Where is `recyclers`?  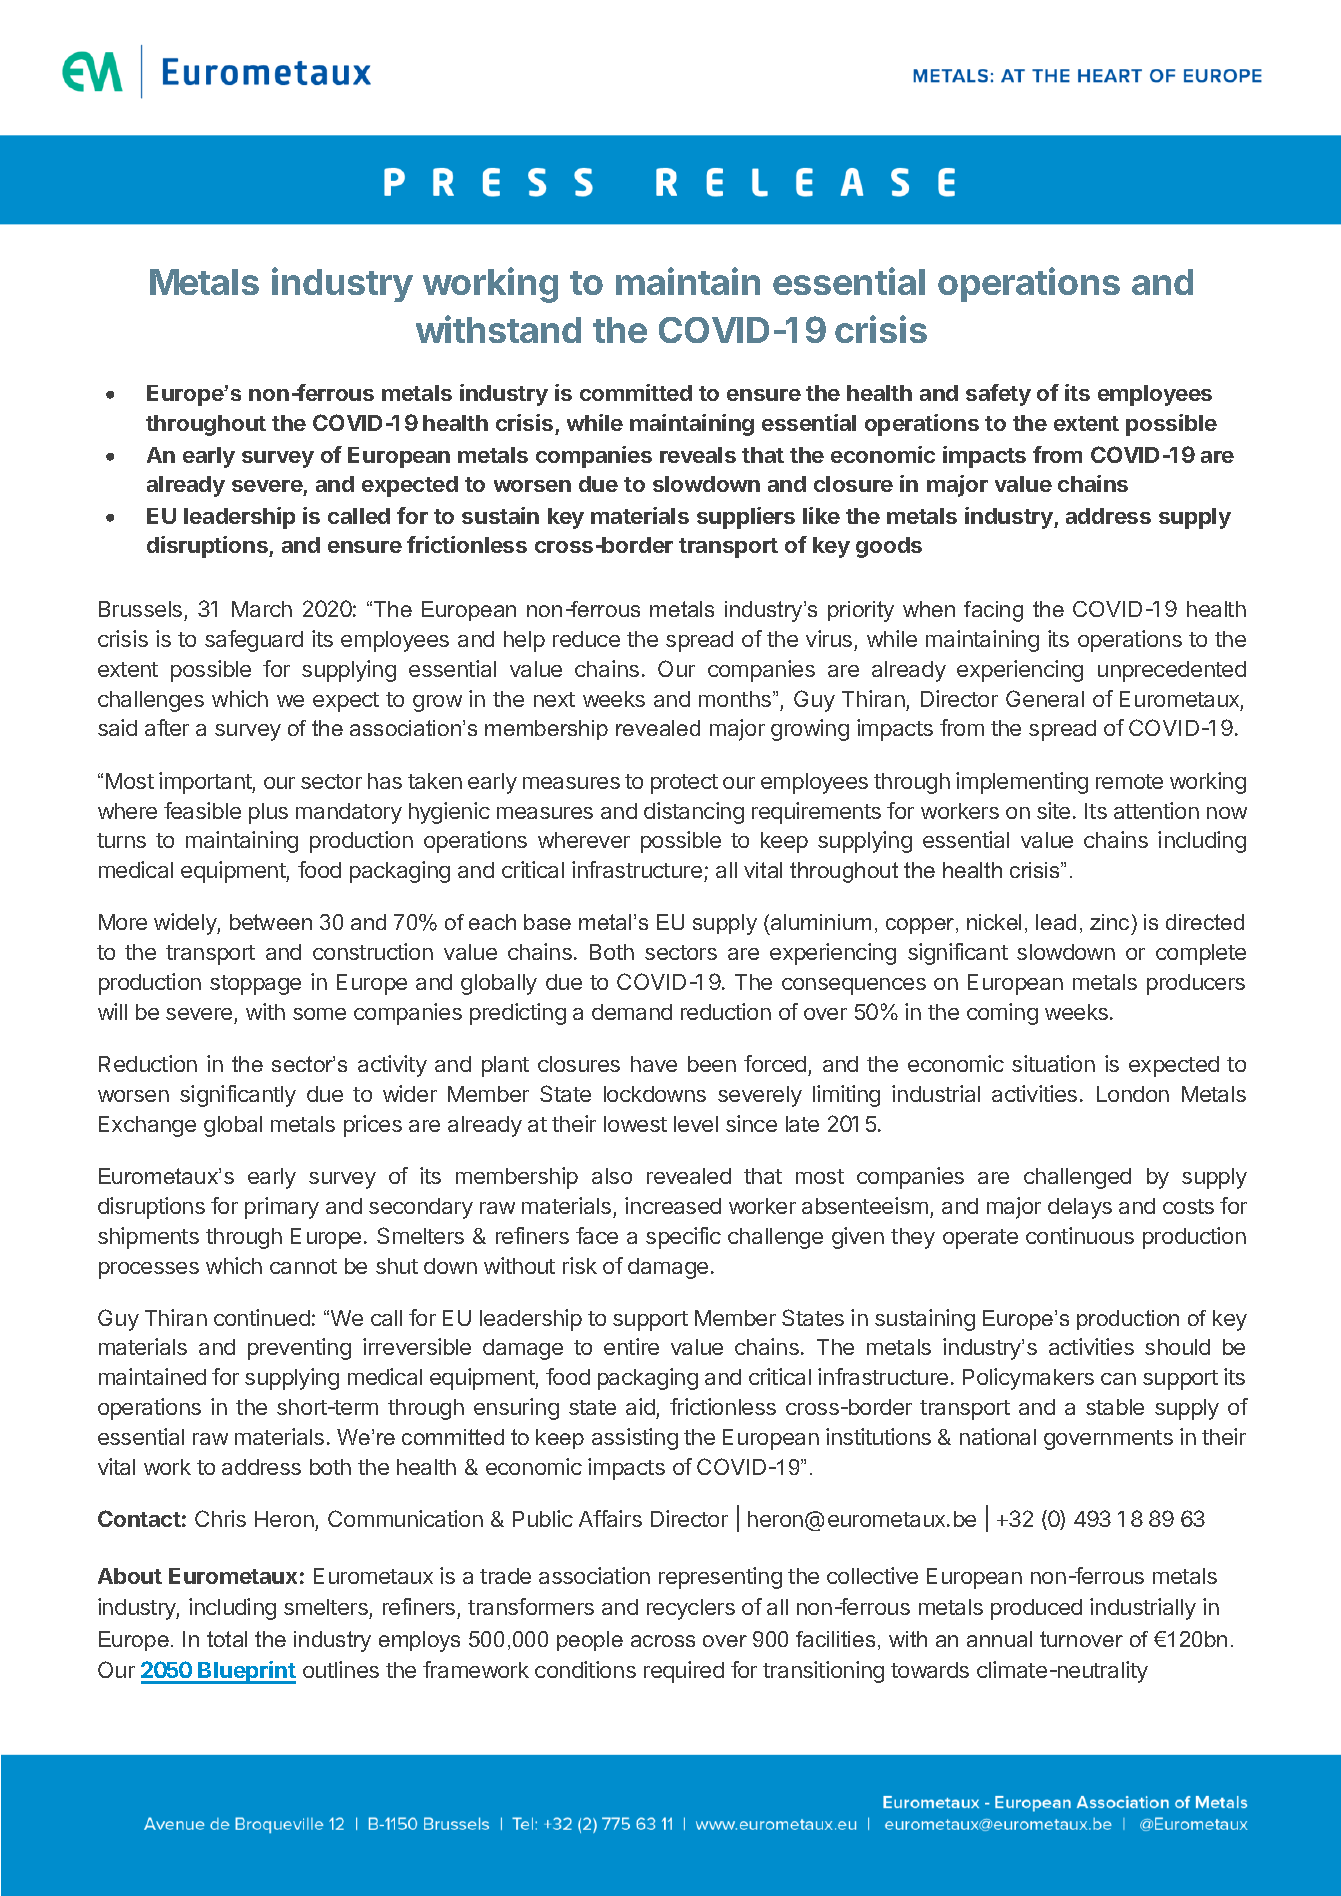 recyclers is located at coordinates (691, 1609).
